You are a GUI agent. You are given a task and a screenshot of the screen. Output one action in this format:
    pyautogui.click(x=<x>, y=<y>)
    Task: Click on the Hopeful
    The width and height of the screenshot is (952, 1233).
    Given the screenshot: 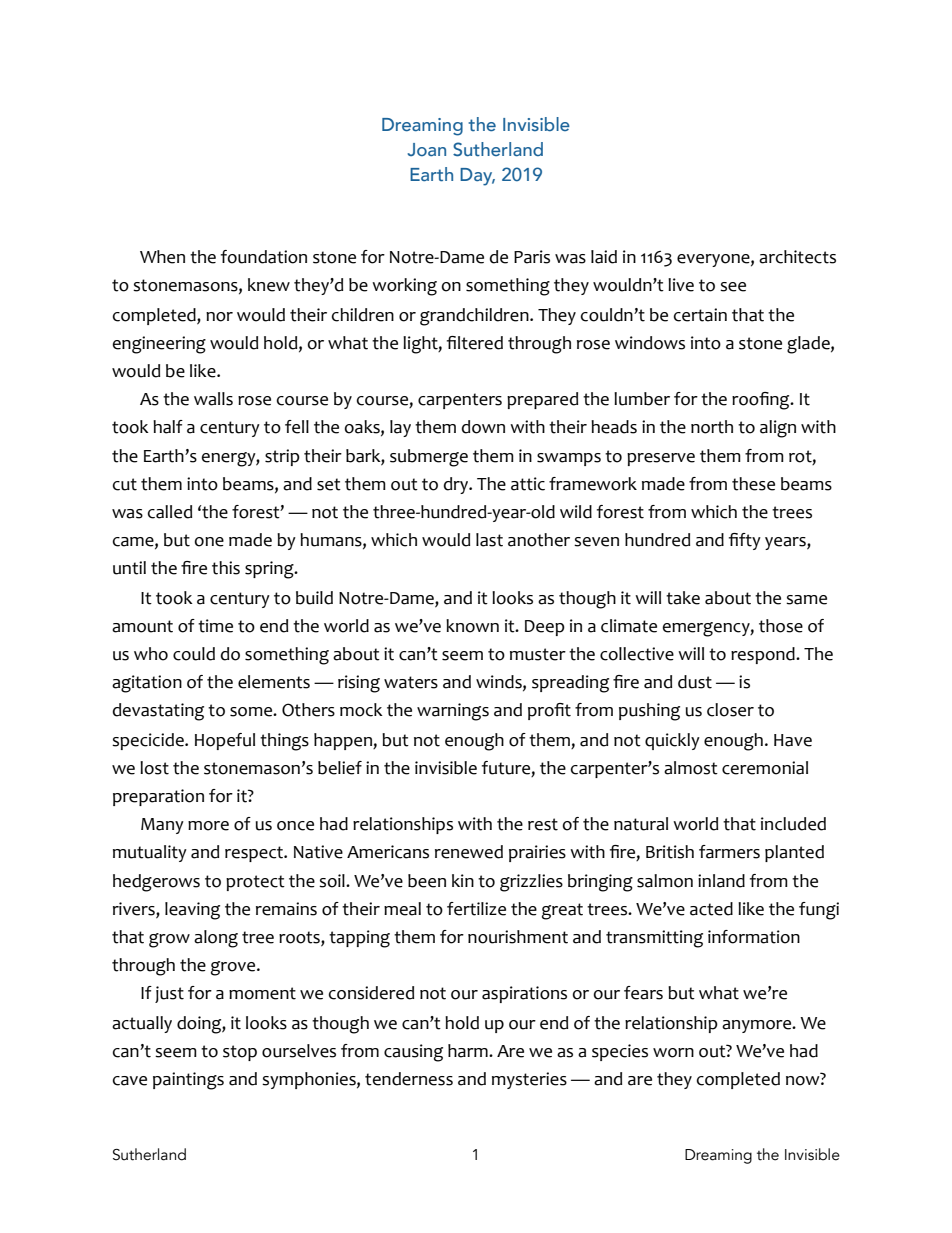 What is the action you would take?
    pyautogui.click(x=225, y=741)
